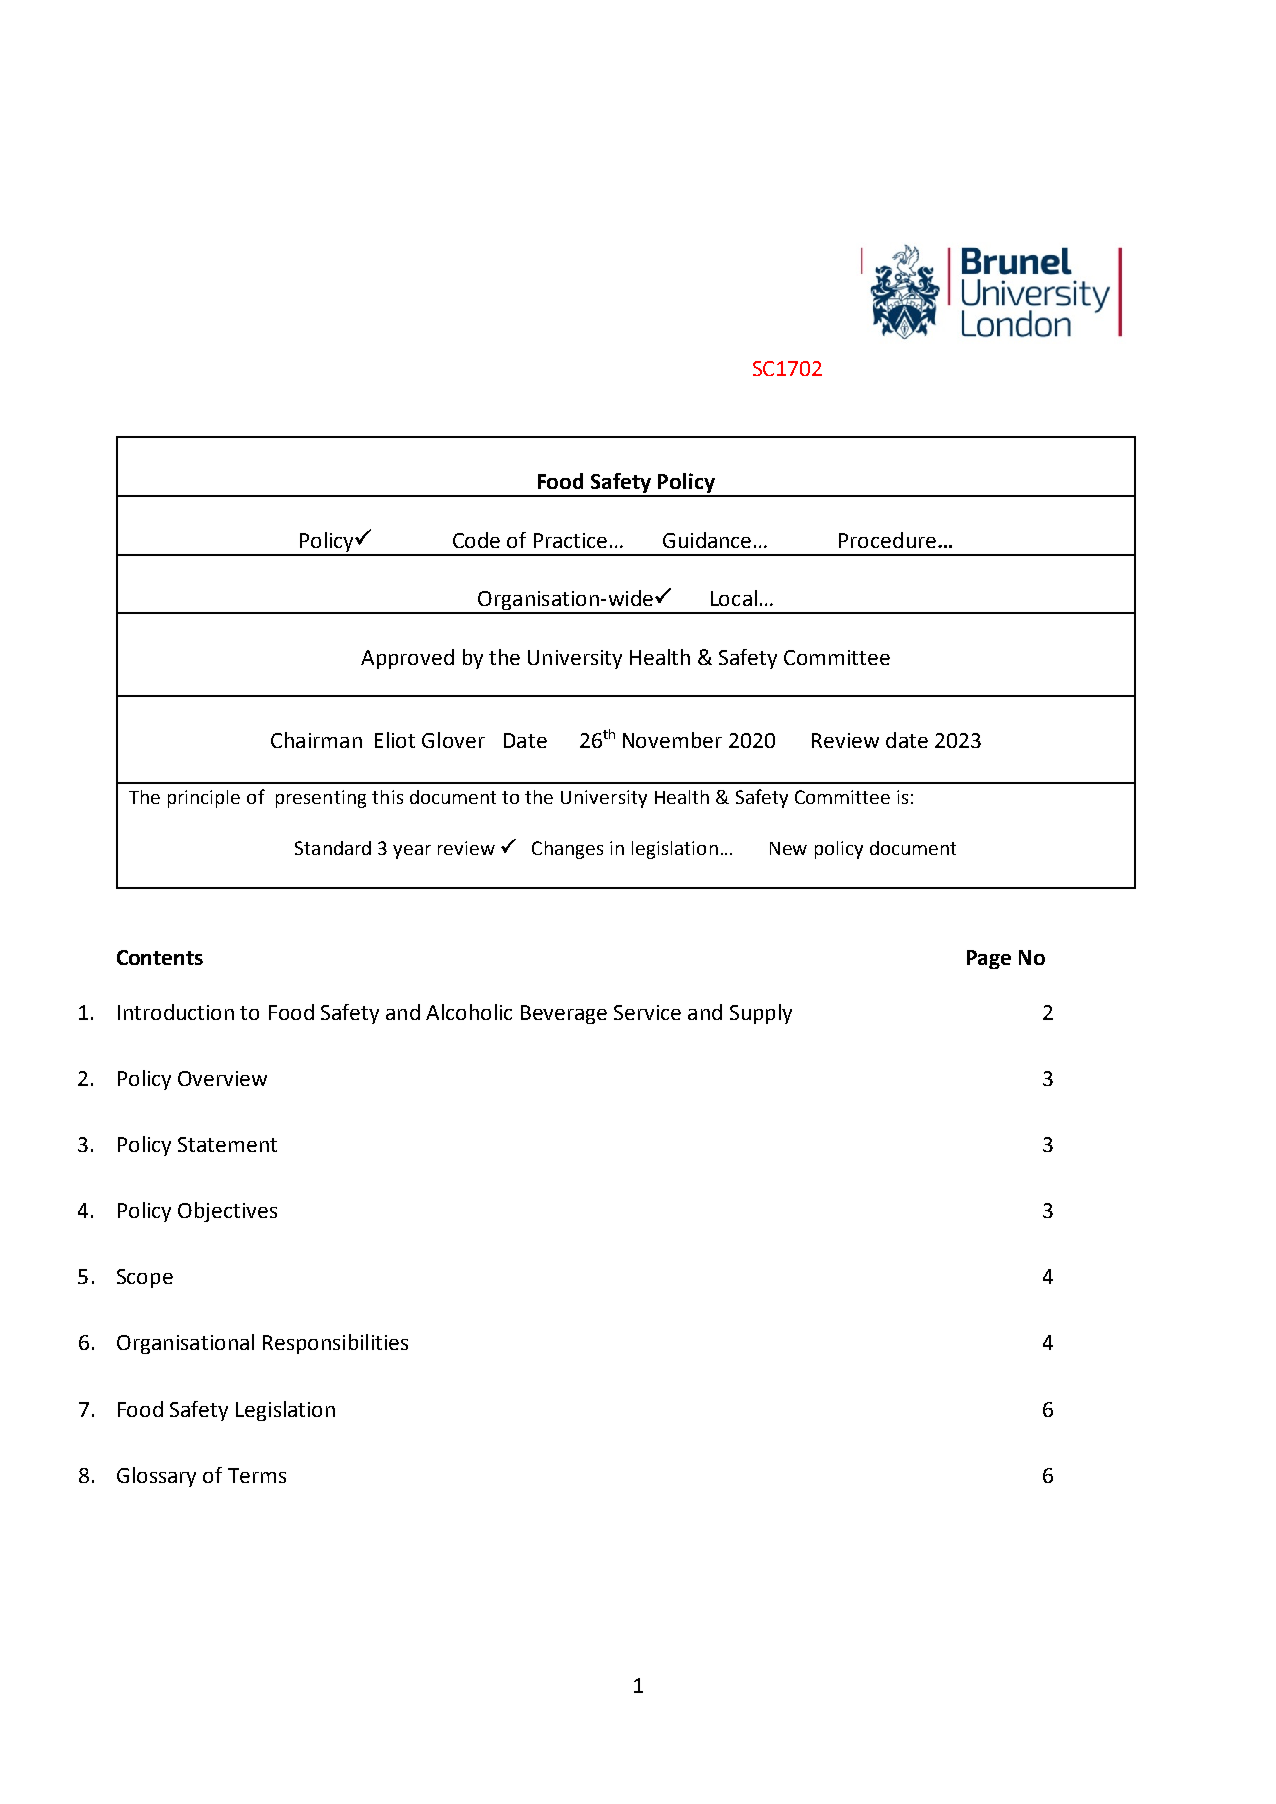  Describe the element at coordinates (672, 740) in the image. I see `November` at that location.
